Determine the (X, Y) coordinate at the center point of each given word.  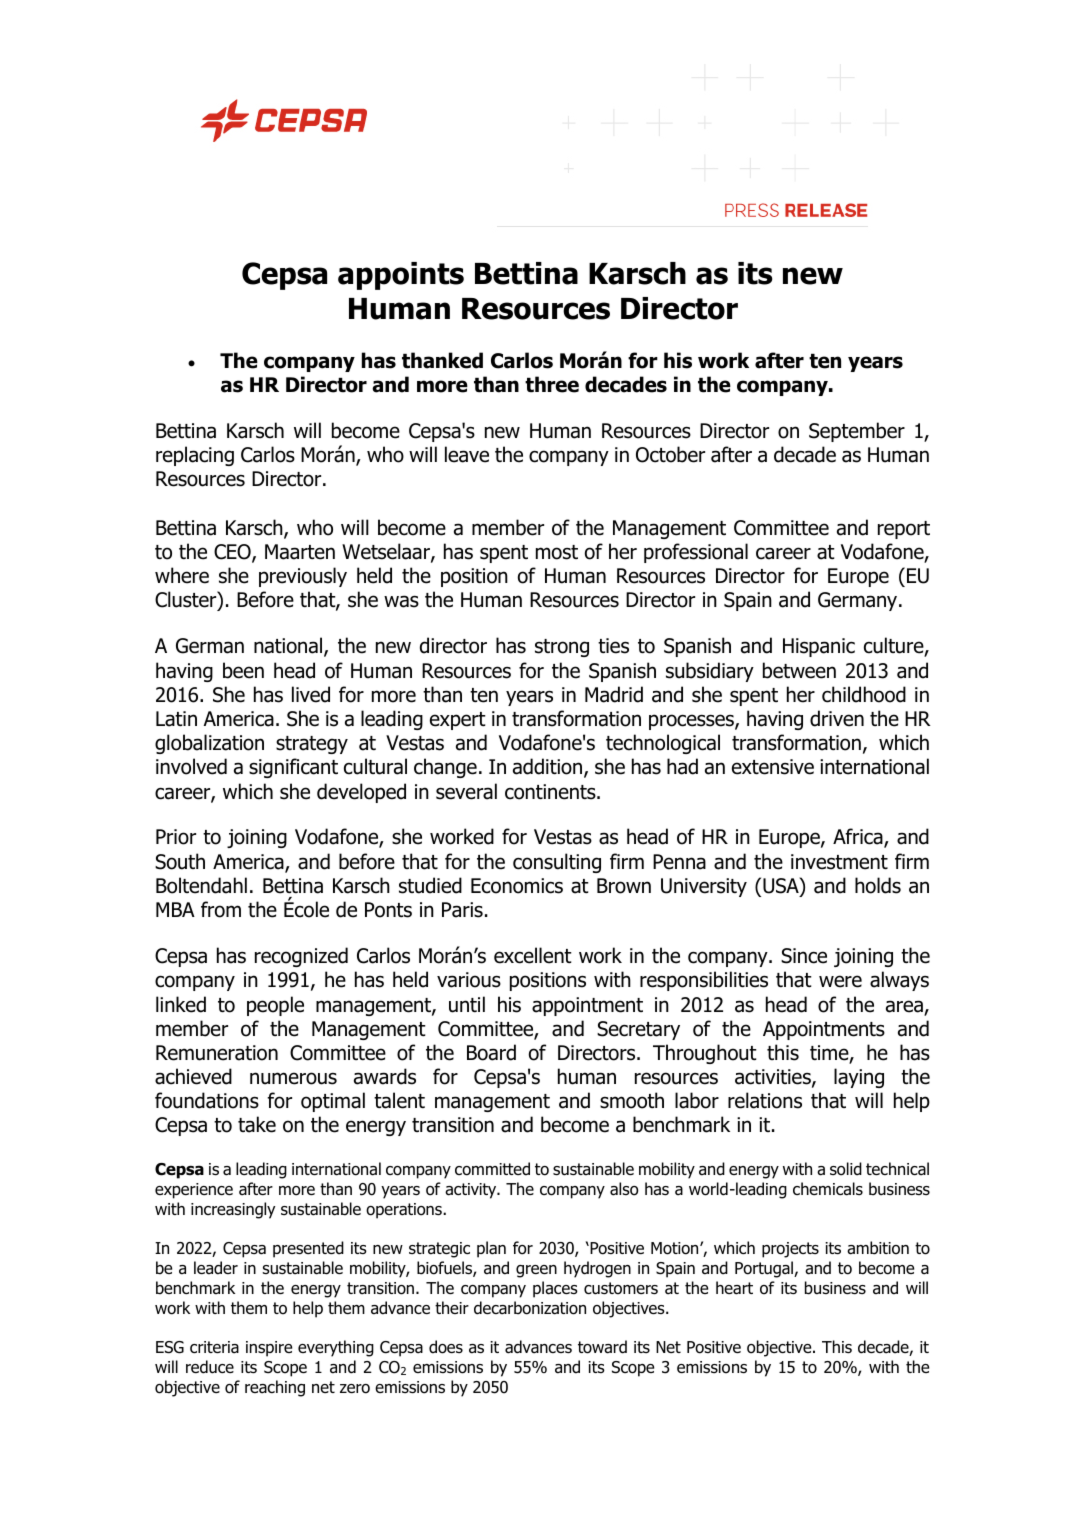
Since (804, 956)
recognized (301, 957)
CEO (233, 553)
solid (846, 1169)
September (857, 432)
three (552, 384)
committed (492, 1169)
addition (549, 767)
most (557, 552)
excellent (533, 955)
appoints (401, 276)
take (257, 1124)
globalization (209, 744)
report (904, 530)
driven (837, 718)
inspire (269, 1349)
